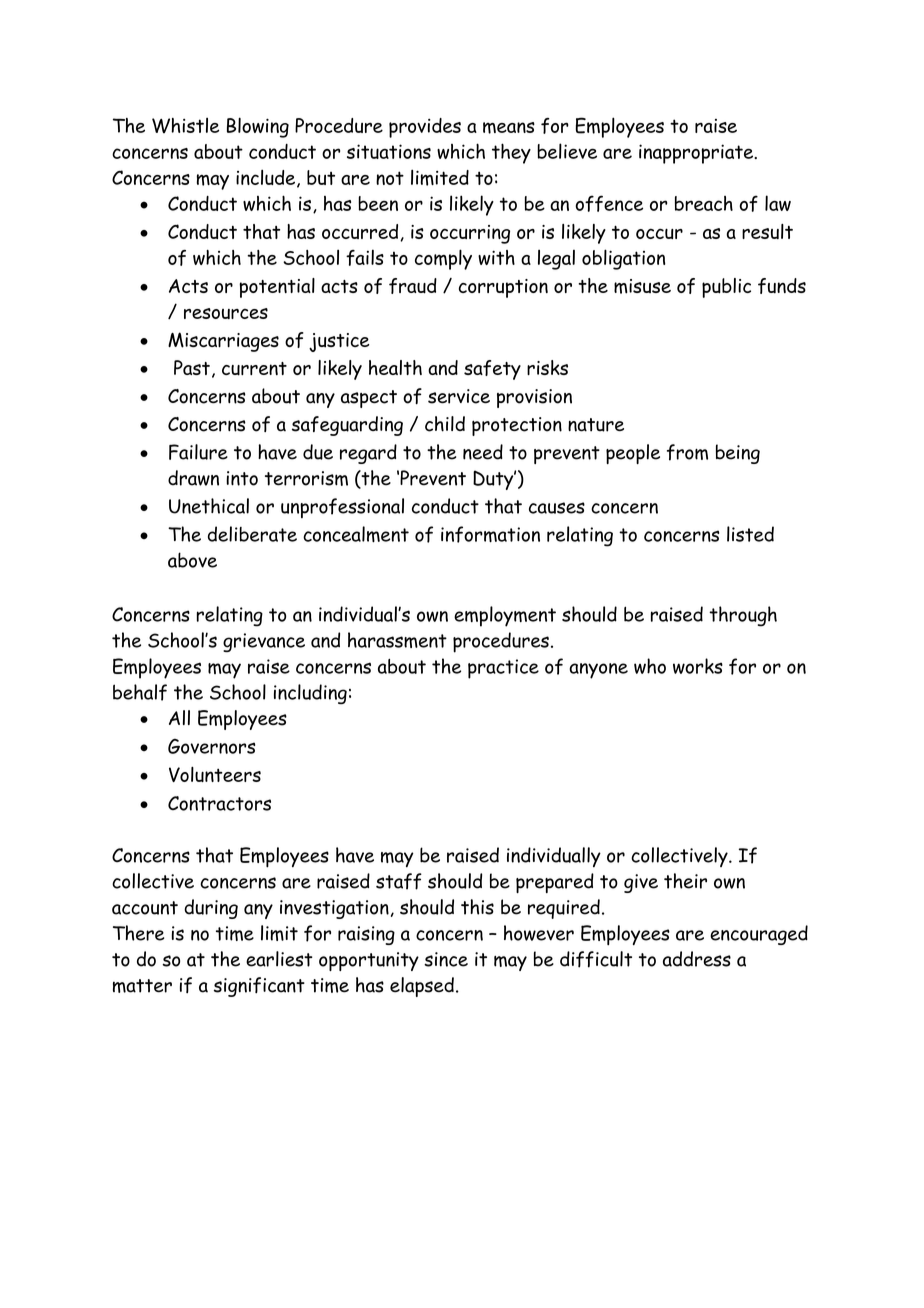 This screenshot has height=1308, width=924. I want to click on public, so click(726, 288).
